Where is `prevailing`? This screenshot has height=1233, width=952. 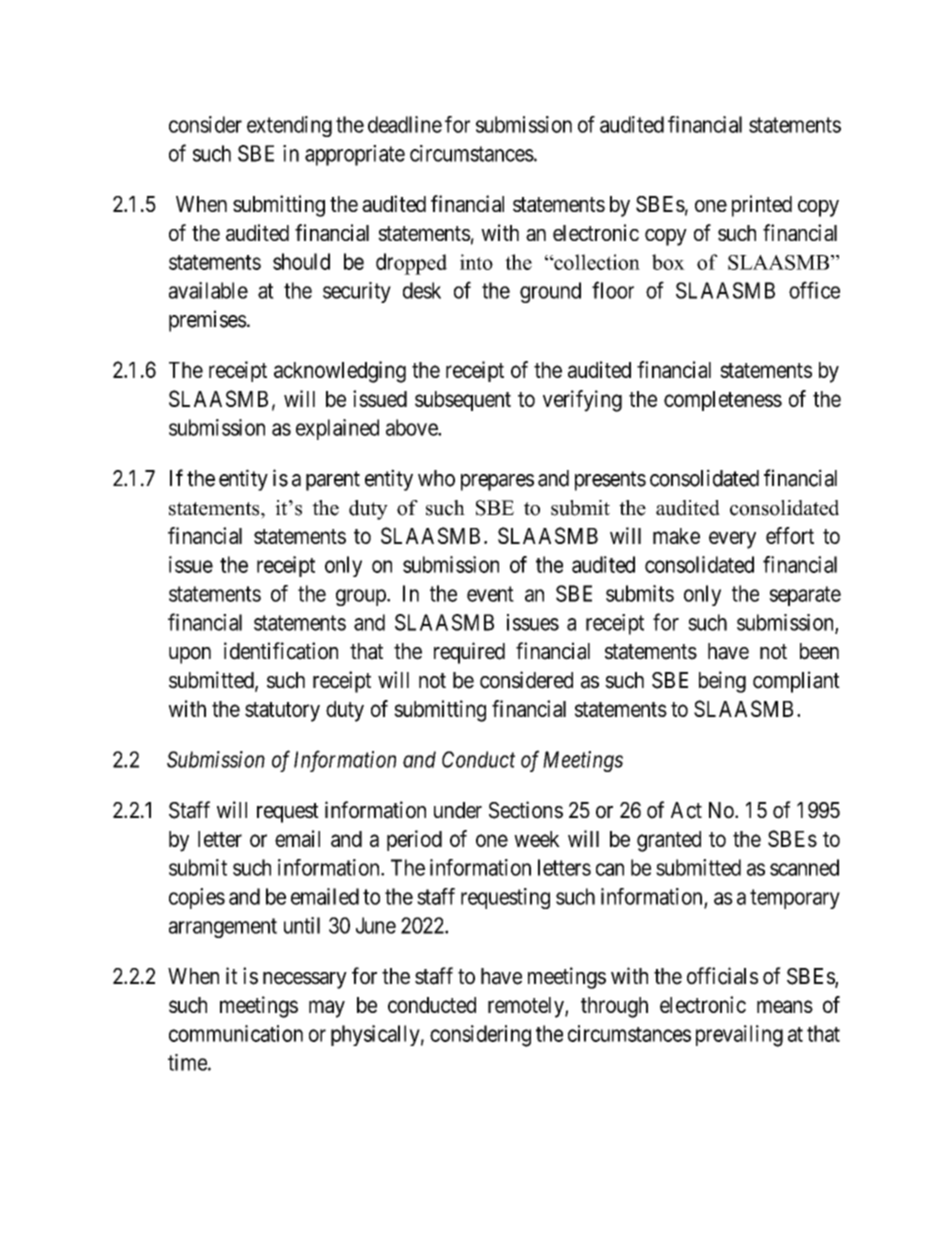 prevailing is located at coordinates (739, 1036).
